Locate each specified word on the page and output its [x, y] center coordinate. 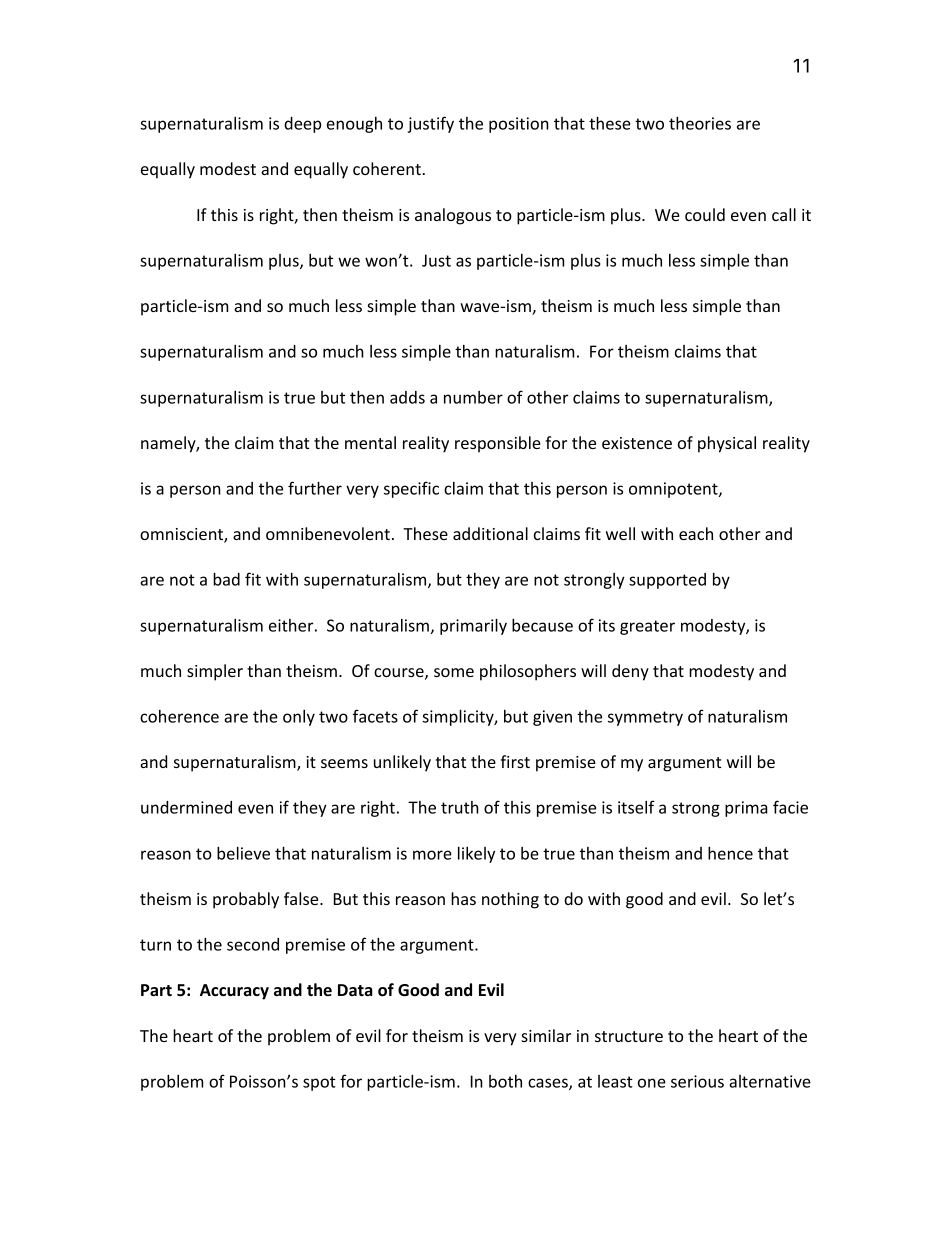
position [519, 125]
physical [727, 444]
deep [302, 125]
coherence [179, 716]
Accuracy [234, 992]
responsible [498, 444]
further [315, 488]
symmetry [645, 718]
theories [700, 123]
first [515, 761]
